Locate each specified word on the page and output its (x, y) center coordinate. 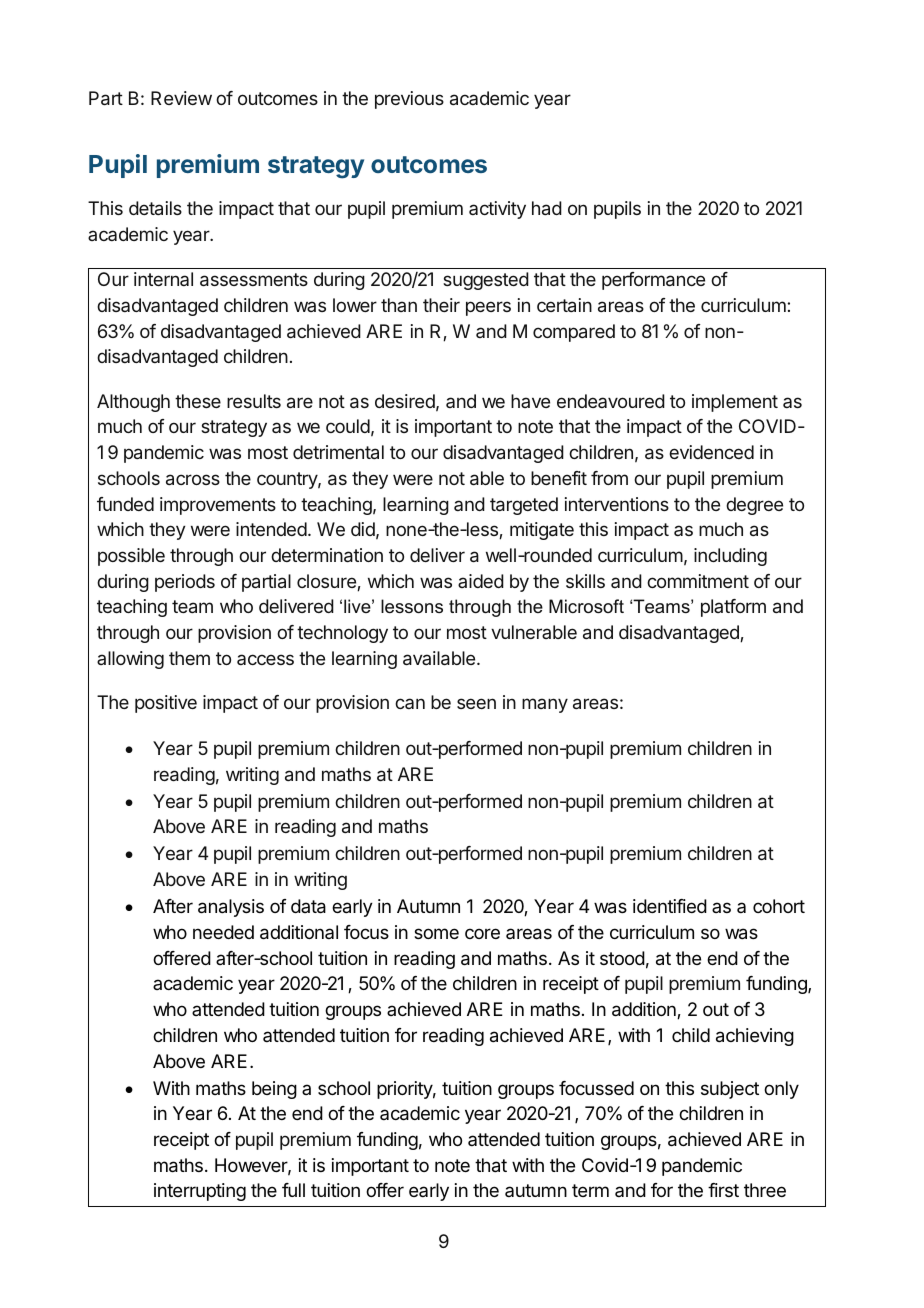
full (293, 1190)
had (547, 208)
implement (735, 403)
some (436, 933)
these (198, 401)
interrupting (200, 1192)
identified (670, 906)
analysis (231, 908)
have (530, 401)
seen (476, 703)
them (189, 658)
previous (409, 100)
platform (733, 608)
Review (181, 98)
